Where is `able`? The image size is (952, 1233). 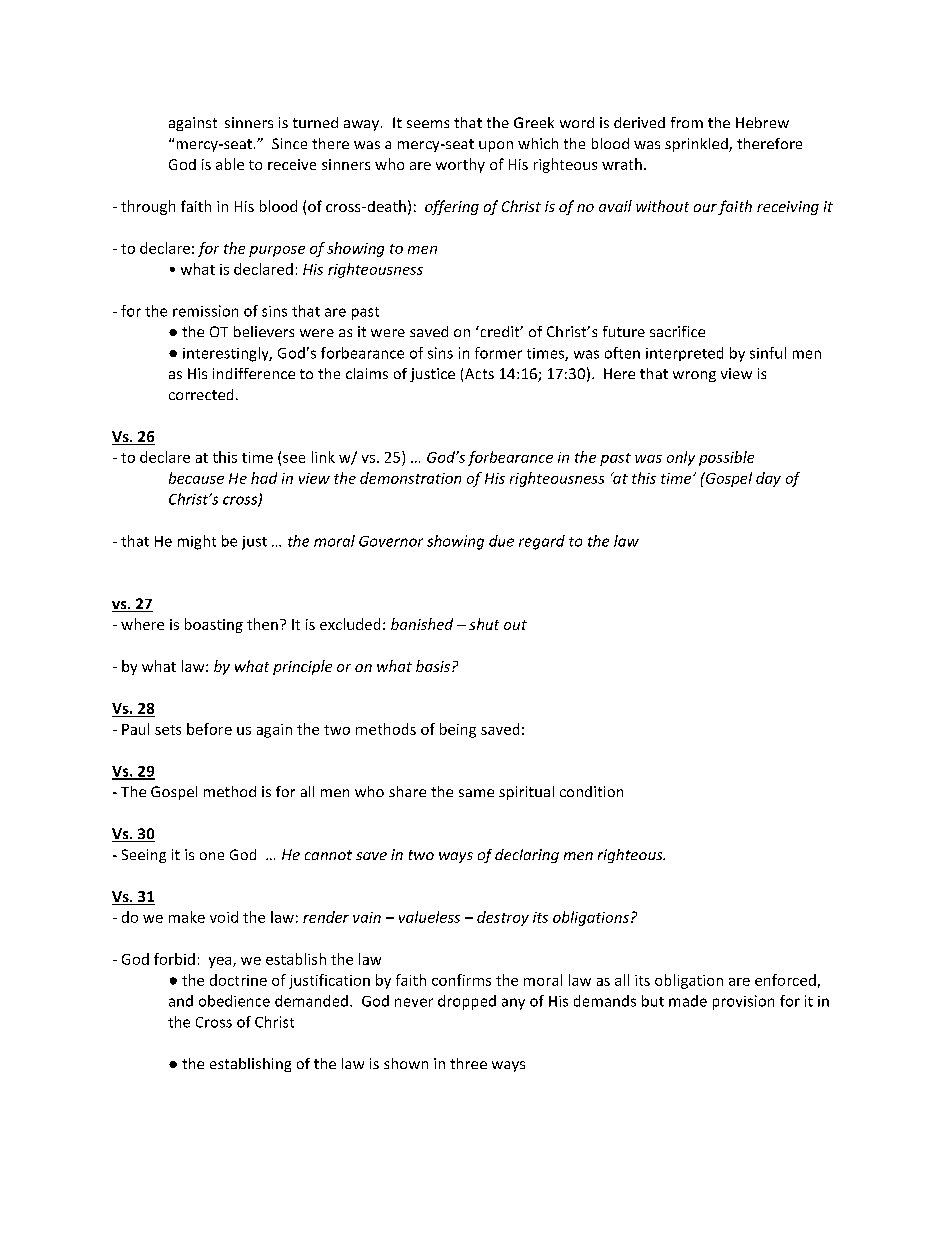 able is located at coordinates (230, 164).
